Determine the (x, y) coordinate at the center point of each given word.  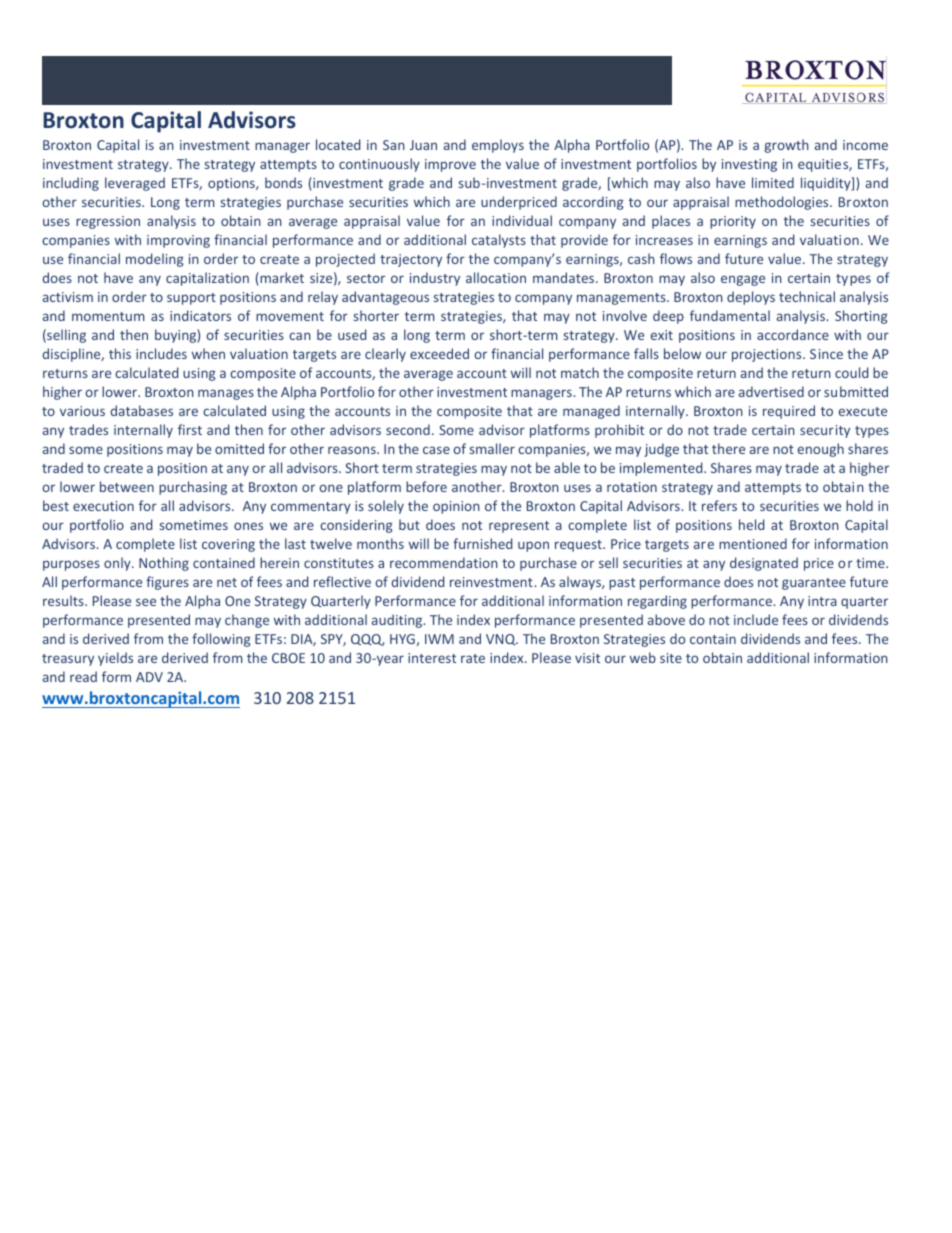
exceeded (439, 353)
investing (749, 165)
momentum (108, 316)
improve (450, 165)
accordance (793, 334)
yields (115, 659)
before (426, 486)
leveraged (135, 184)
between (127, 486)
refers (719, 505)
